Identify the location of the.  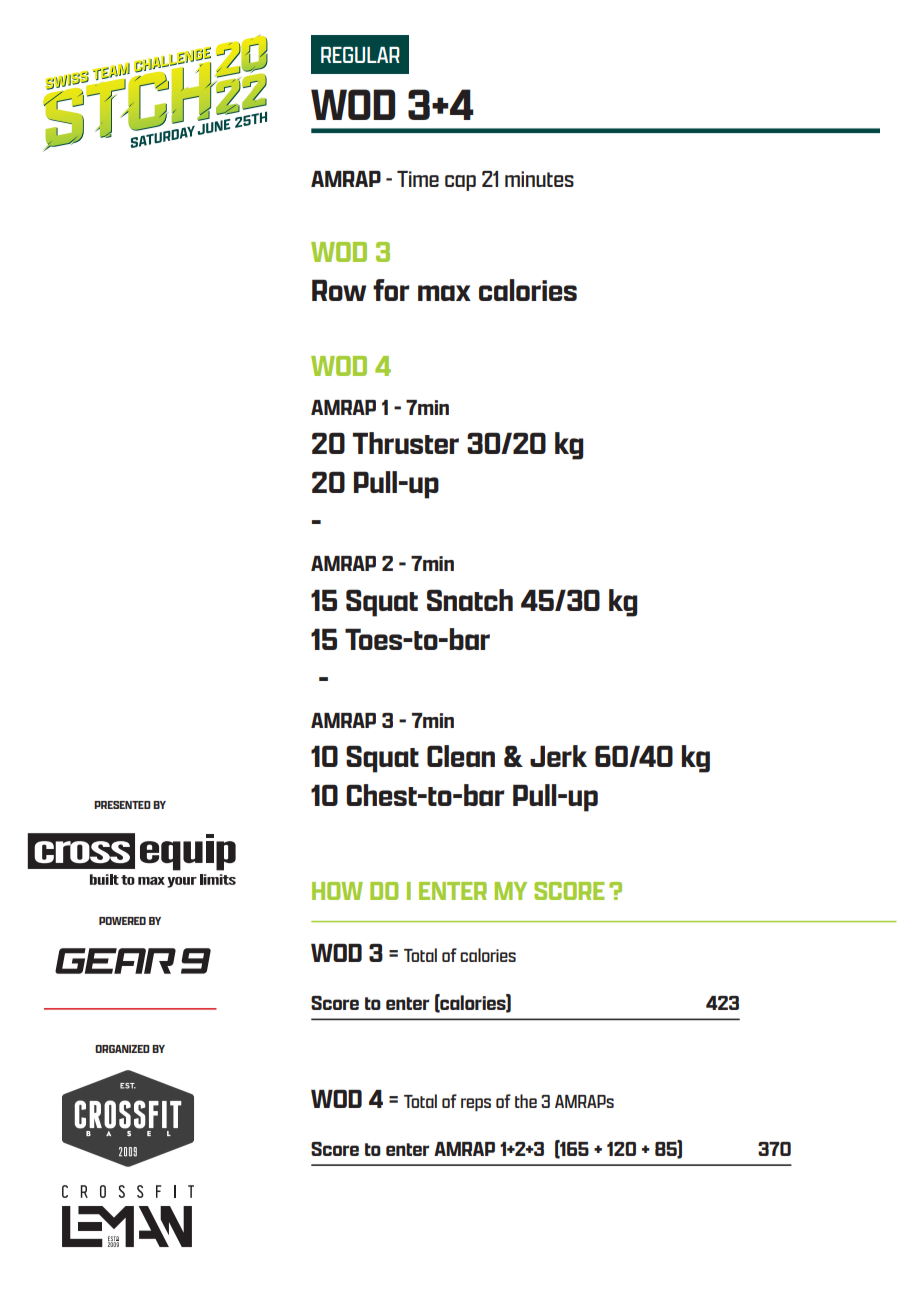
(526, 1101).
